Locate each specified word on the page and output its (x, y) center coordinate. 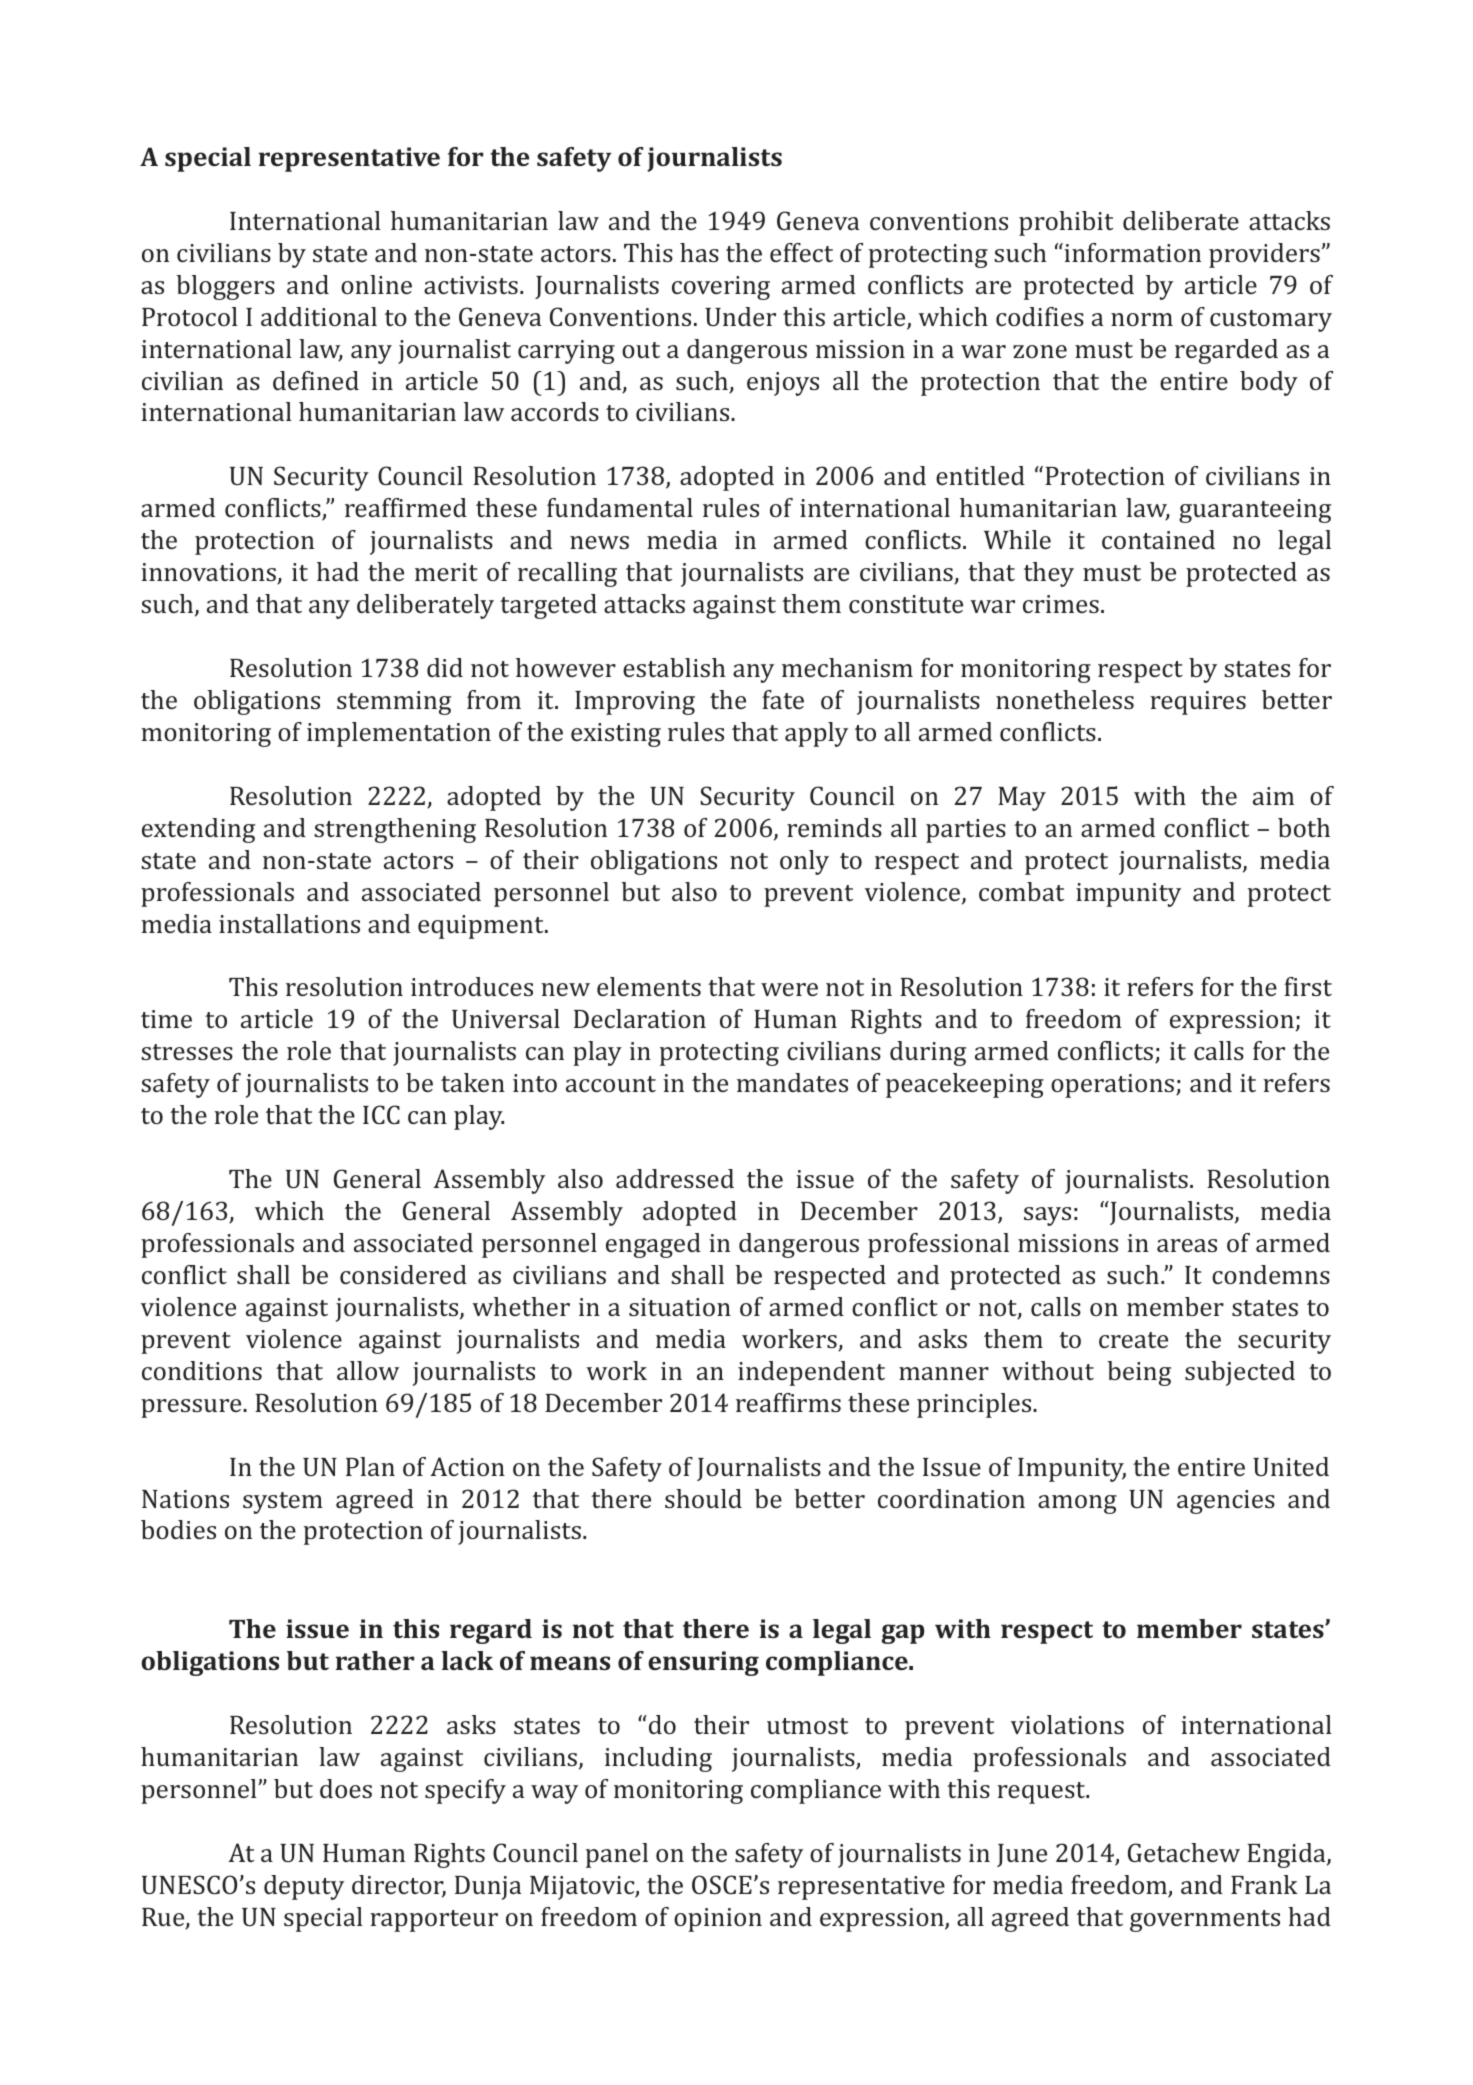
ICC (381, 1114)
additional (319, 316)
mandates (792, 1082)
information (1131, 252)
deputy (304, 1887)
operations (1112, 1086)
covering (721, 288)
